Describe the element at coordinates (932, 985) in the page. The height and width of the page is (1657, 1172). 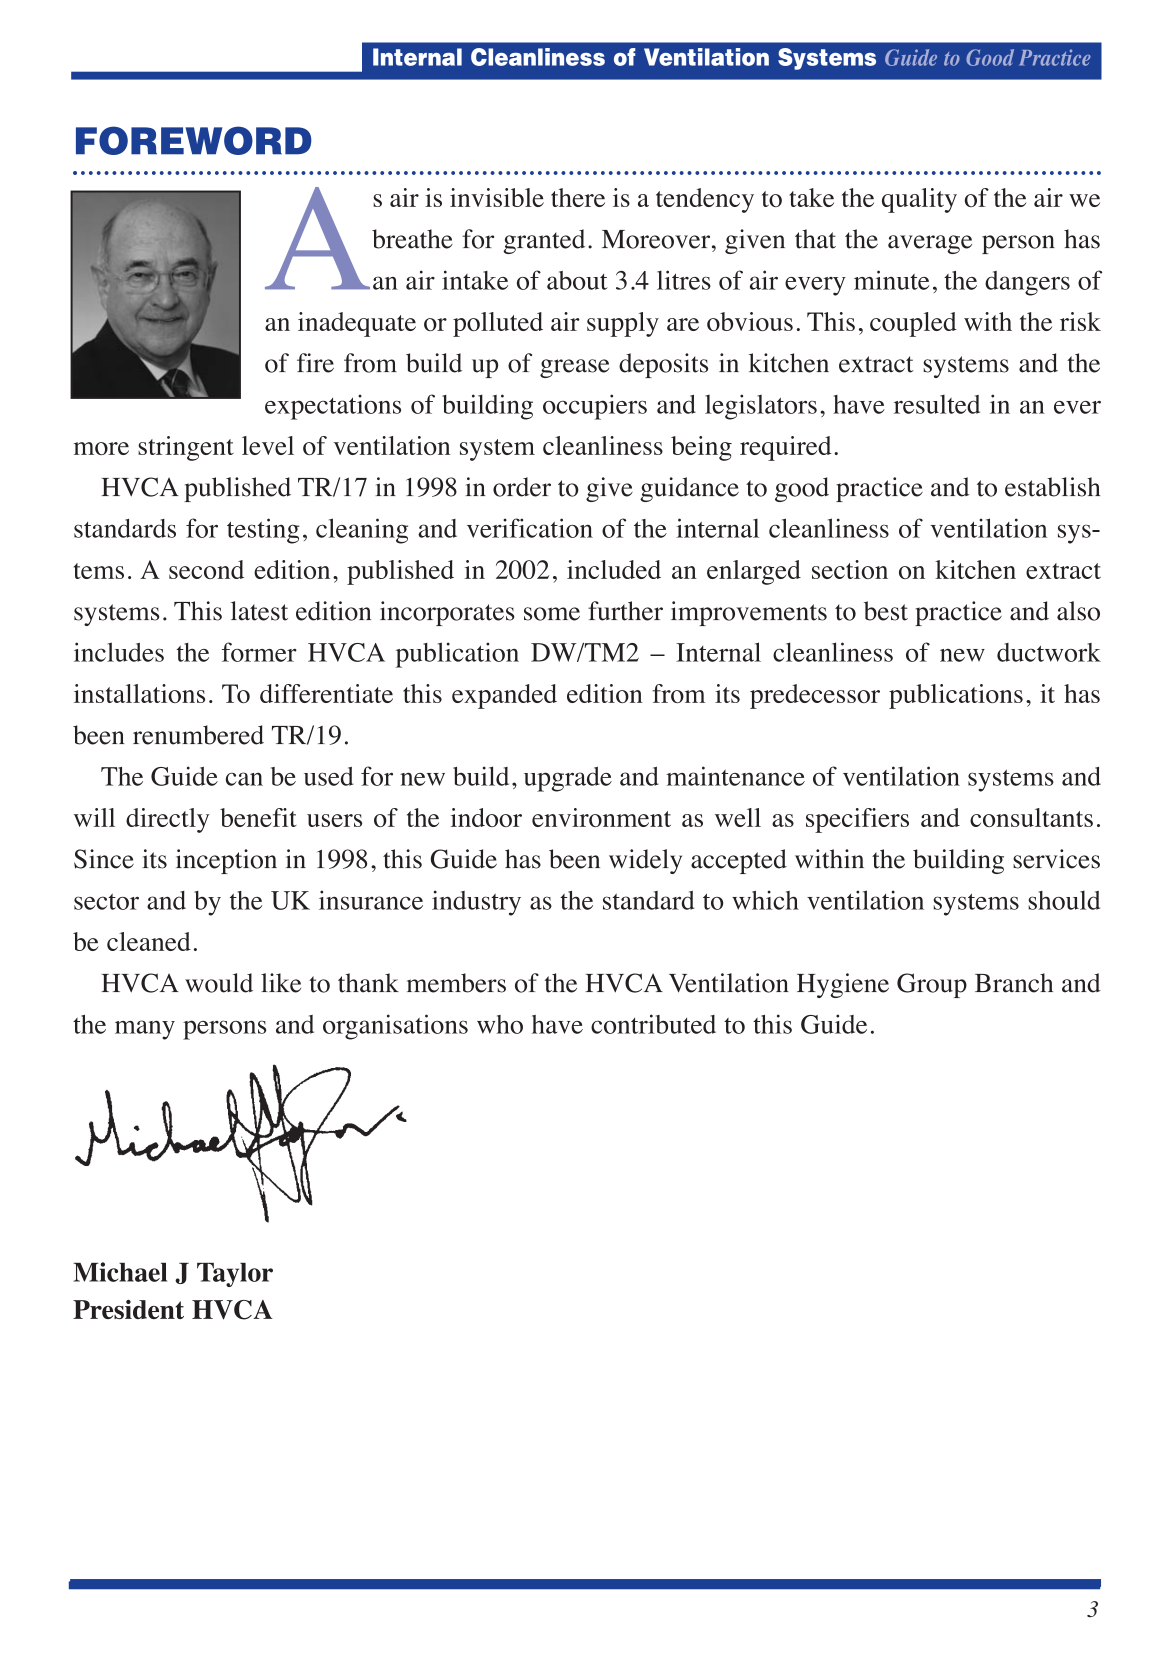
I see `Group` at that location.
